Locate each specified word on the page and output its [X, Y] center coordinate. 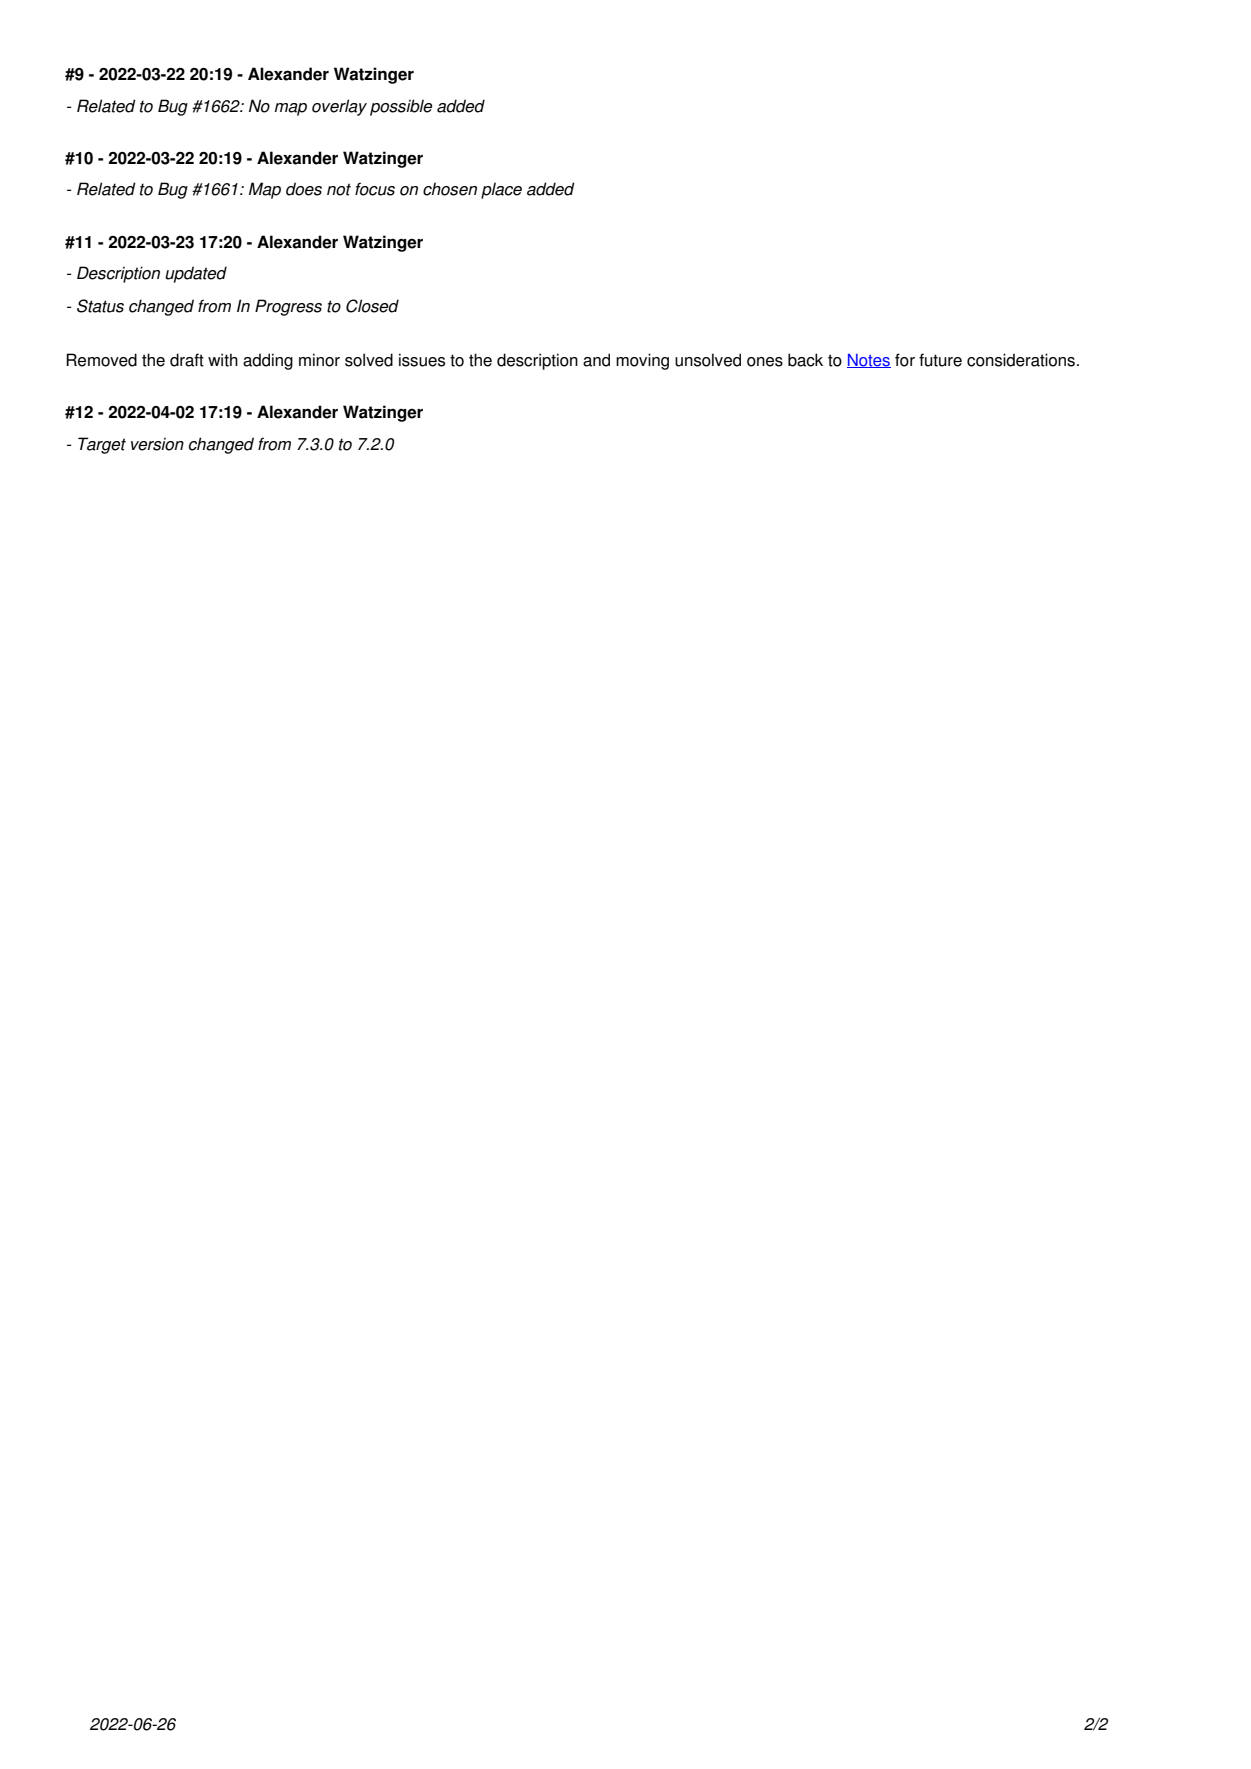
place [501, 190]
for [905, 360]
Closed [372, 306]
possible [401, 107]
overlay [339, 107]
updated [196, 274]
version [157, 444]
